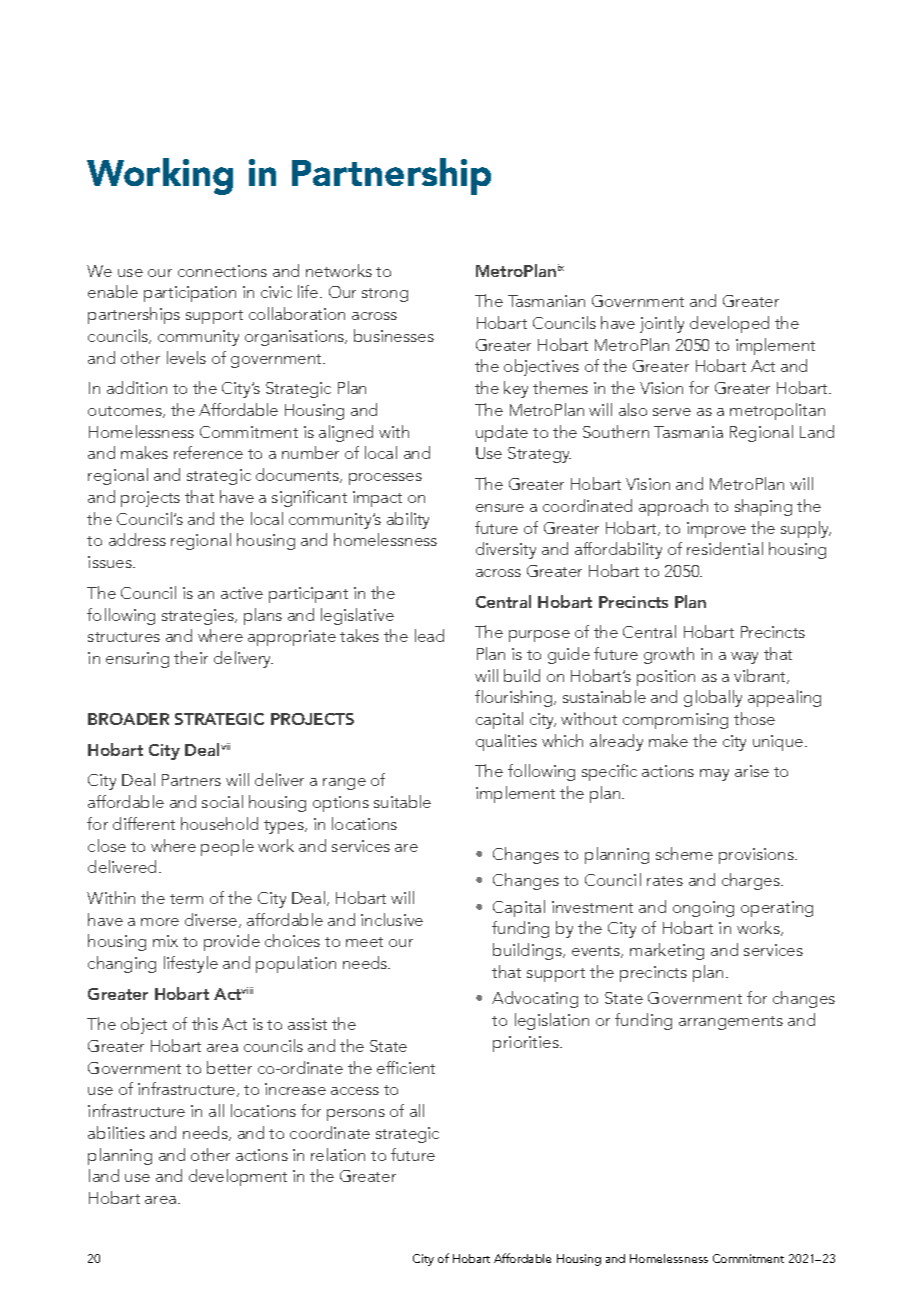 The image size is (924, 1308). What do you see at coordinates (754, 718) in the screenshot?
I see `those` at bounding box center [754, 718].
